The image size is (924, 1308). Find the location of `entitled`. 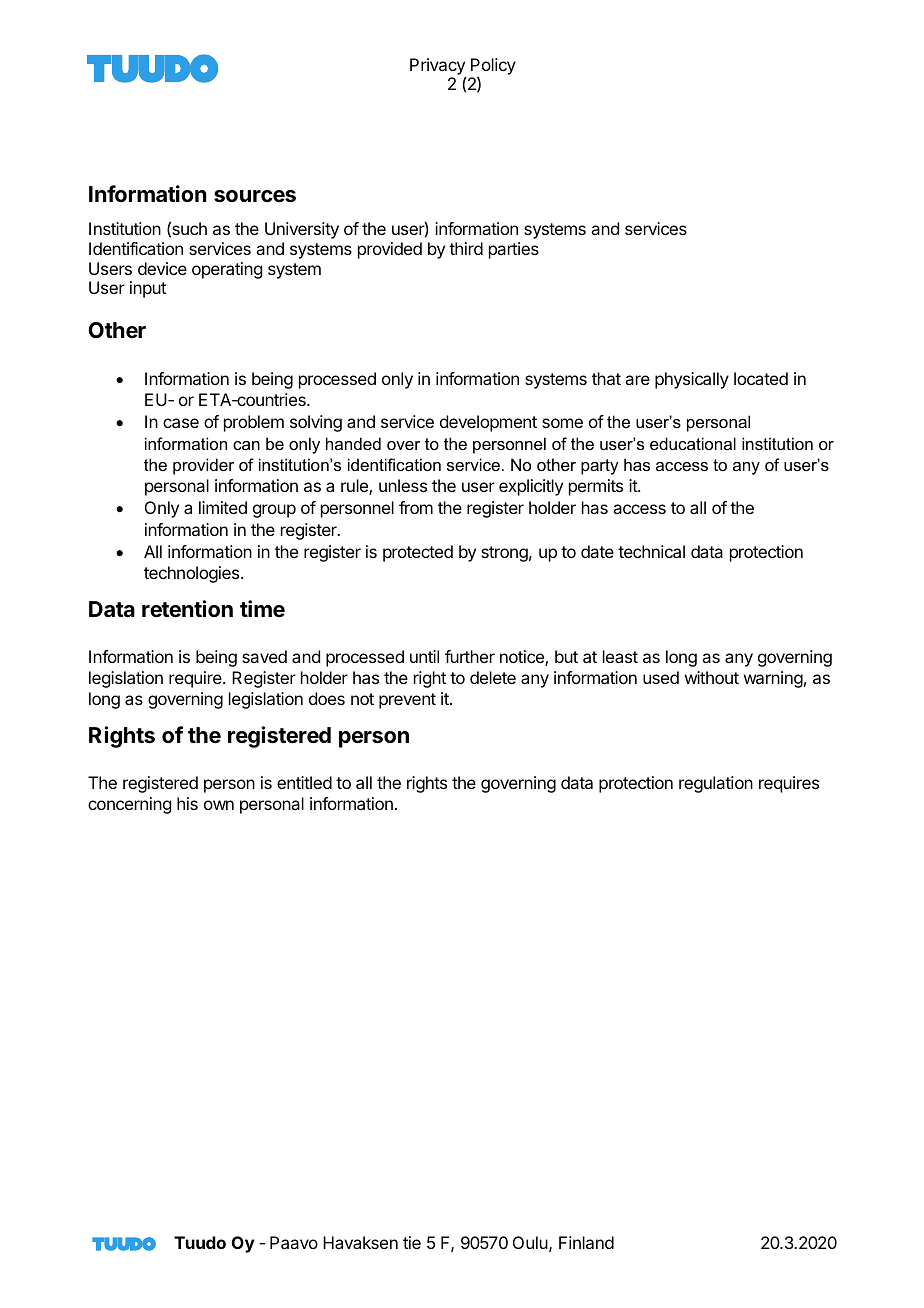

entitled is located at coordinates (304, 782).
